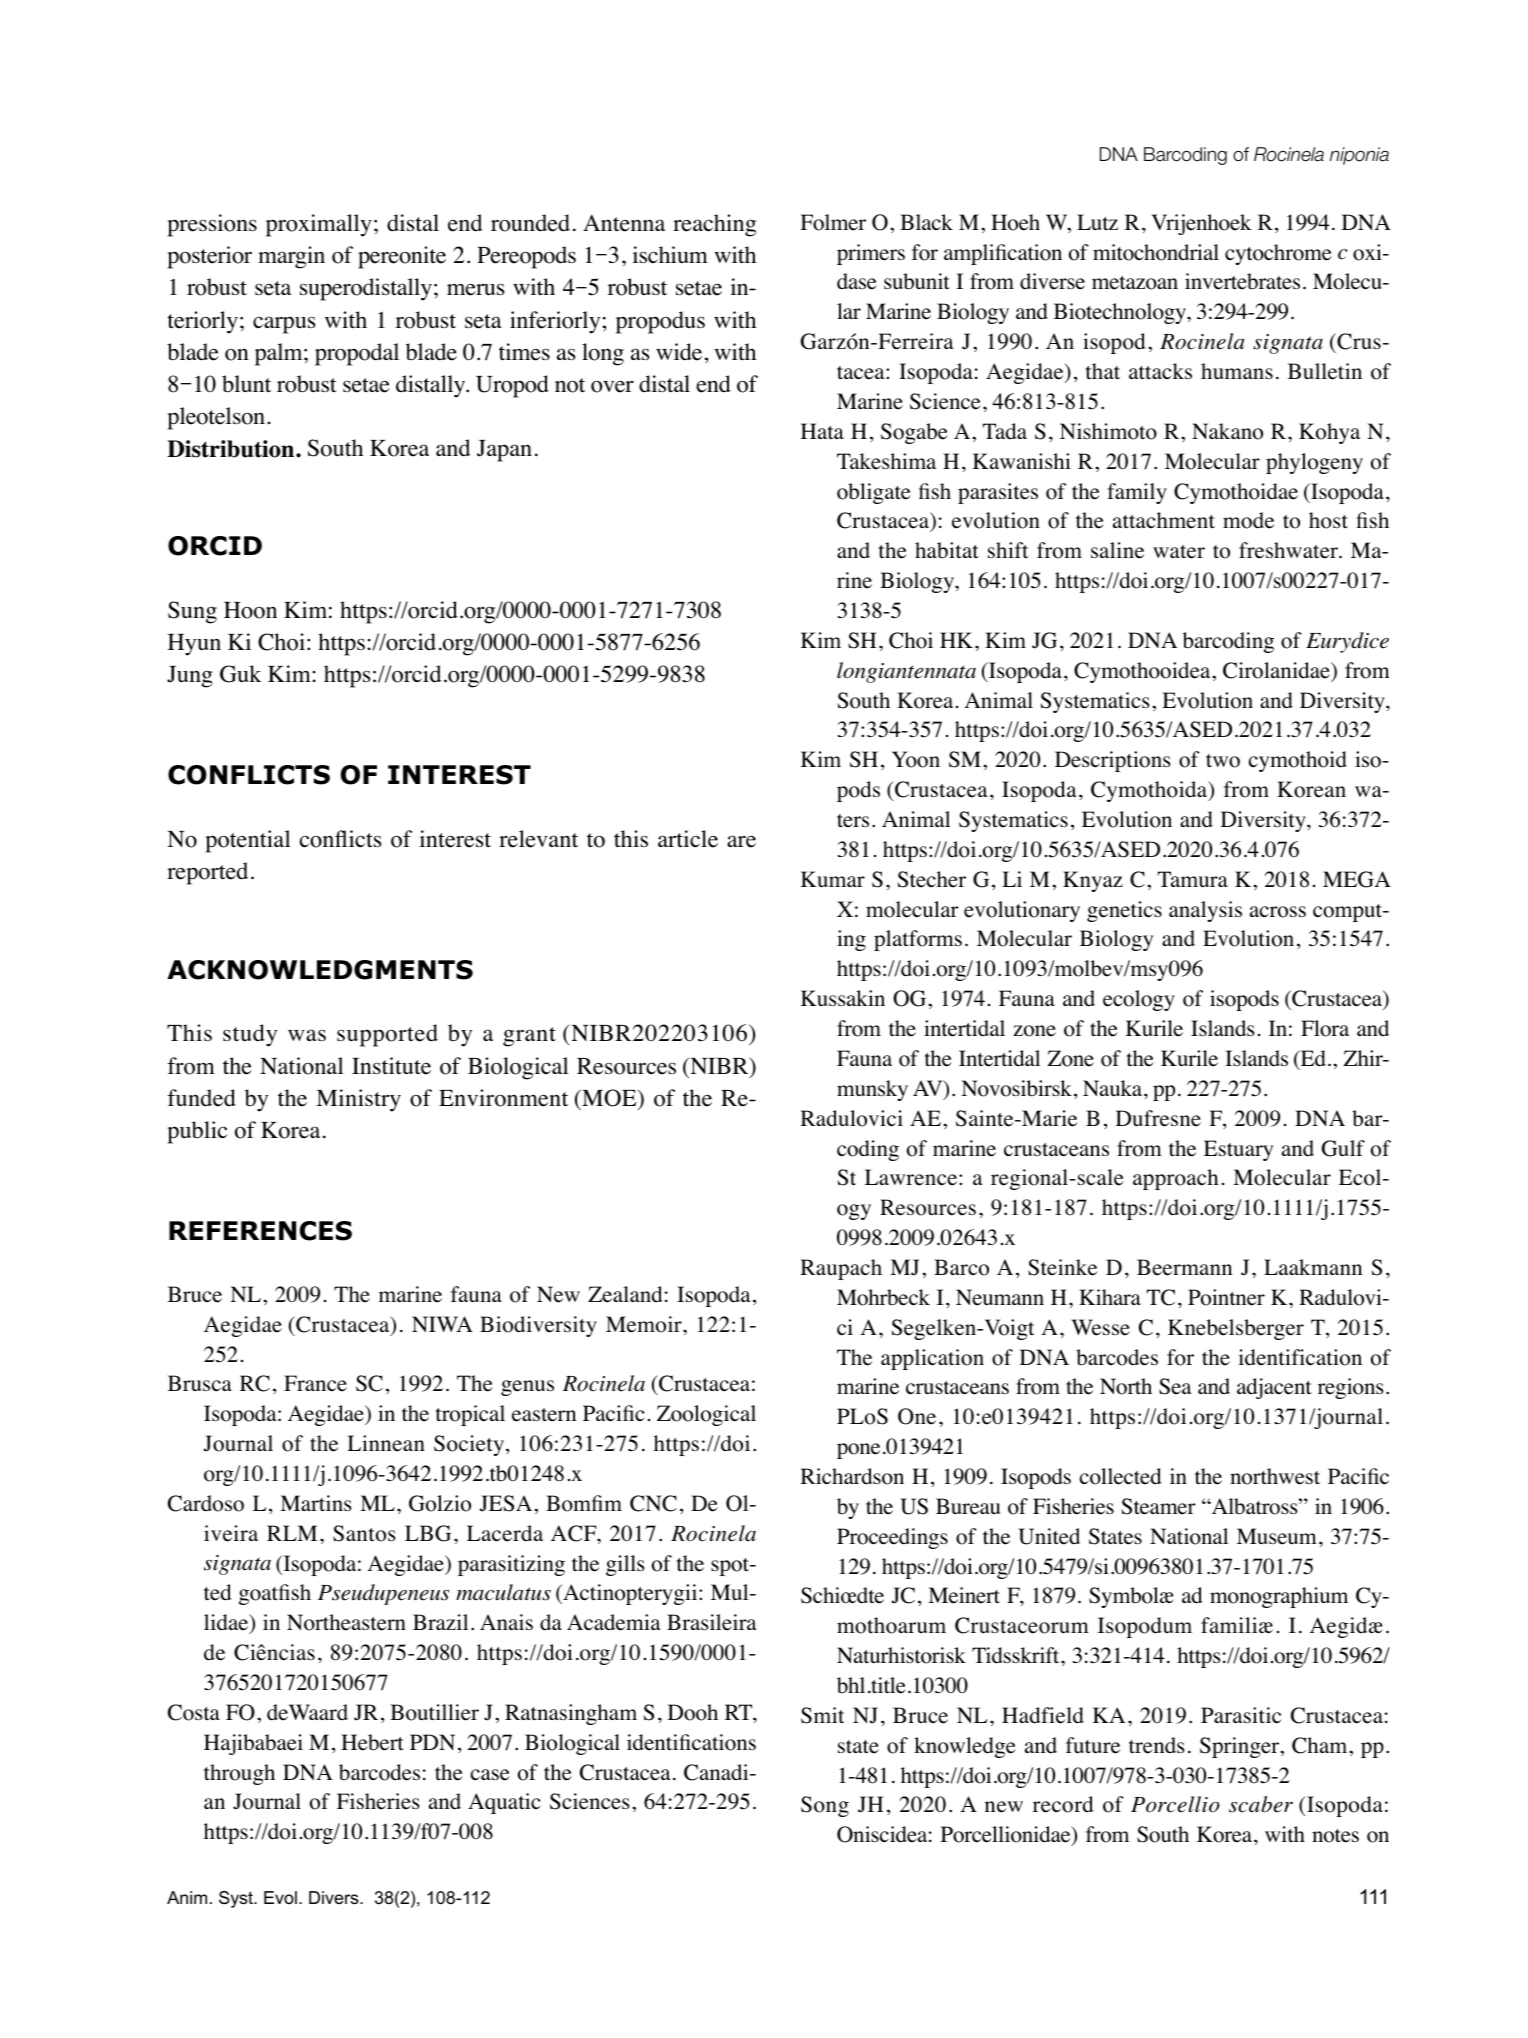  Describe the element at coordinates (714, 225) in the page. I see `reaching` at that location.
